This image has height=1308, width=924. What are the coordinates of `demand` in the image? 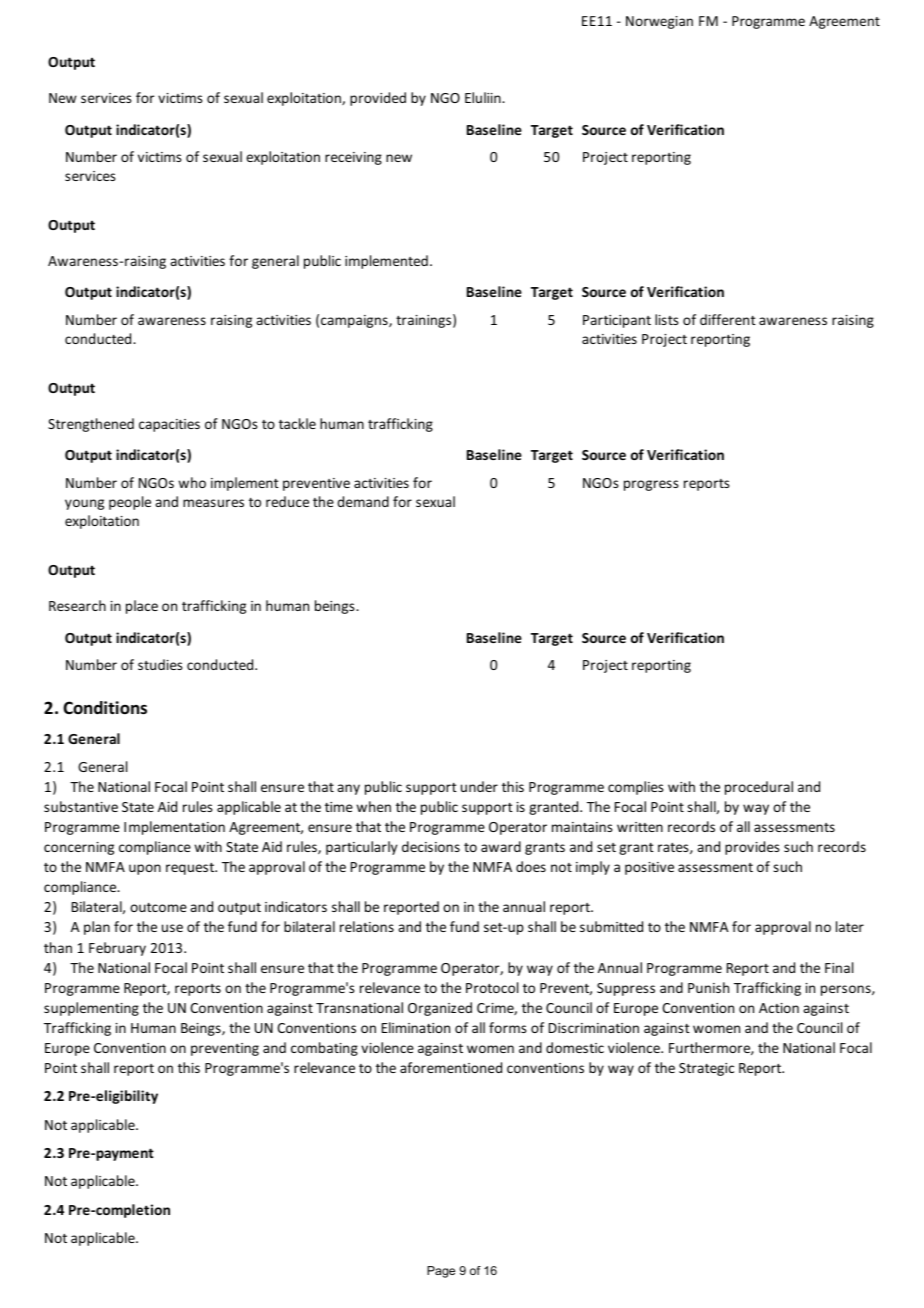 It's located at (363, 501).
